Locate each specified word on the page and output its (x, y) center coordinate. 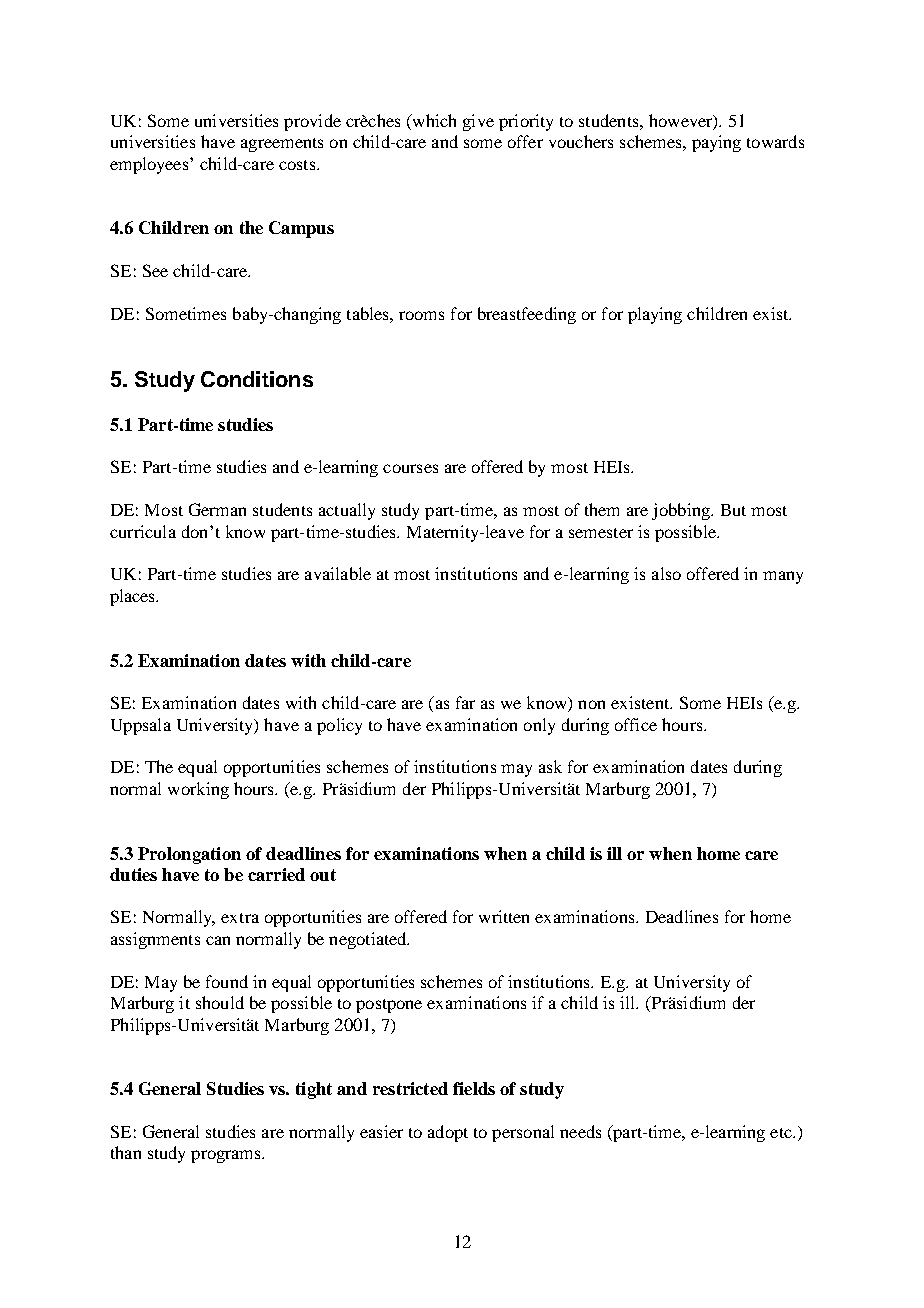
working (198, 790)
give (478, 122)
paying (716, 143)
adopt (448, 1133)
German (217, 509)
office (636, 724)
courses (410, 468)
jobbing (682, 511)
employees (150, 165)
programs (227, 1156)
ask (550, 766)
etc (782, 1133)
